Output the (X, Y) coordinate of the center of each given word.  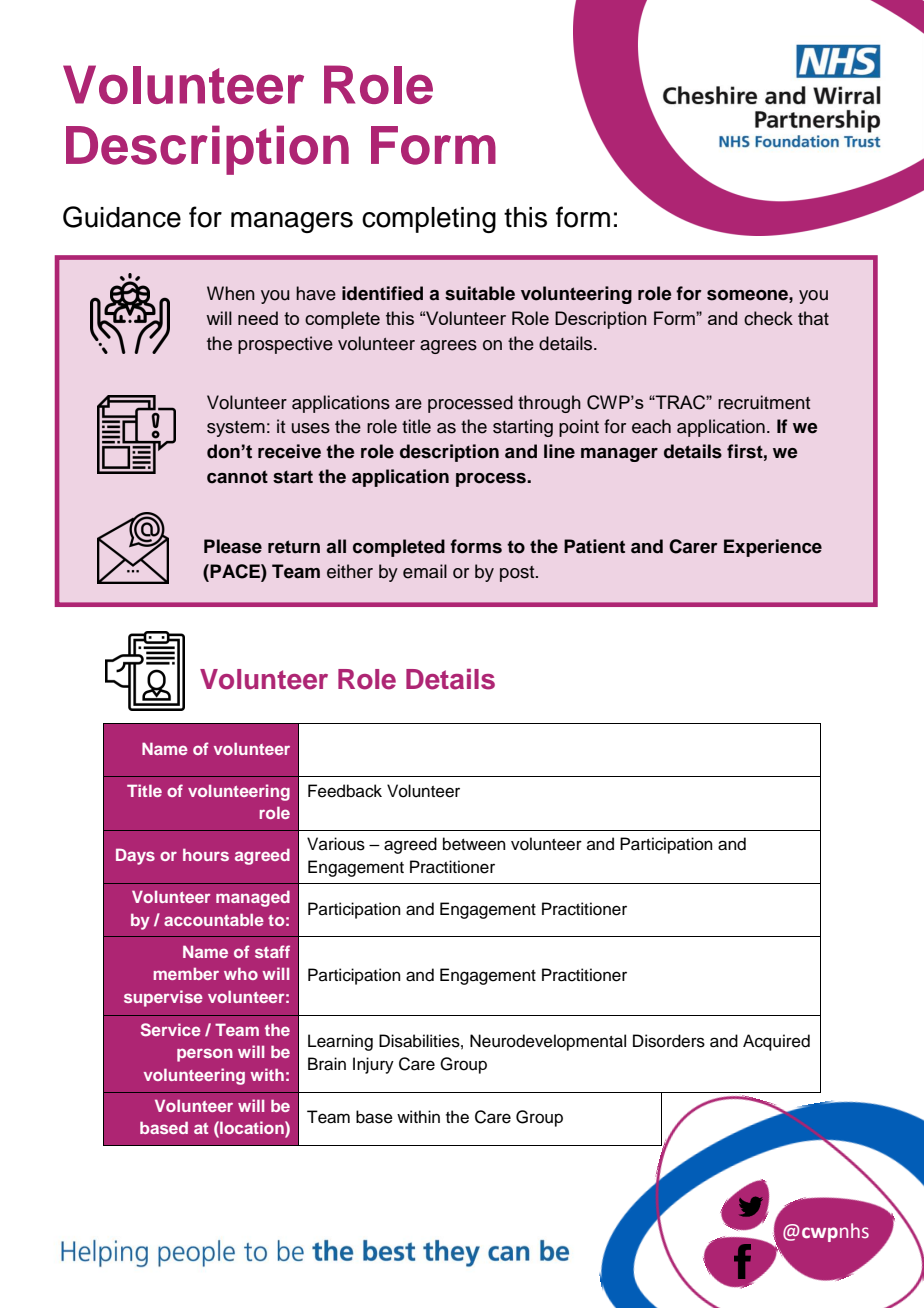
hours (206, 854)
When (231, 293)
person (205, 1055)
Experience (773, 548)
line (559, 451)
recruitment (764, 402)
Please (233, 546)
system (236, 429)
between (474, 844)
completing (429, 220)
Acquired (776, 1042)
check (768, 318)
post (518, 574)
